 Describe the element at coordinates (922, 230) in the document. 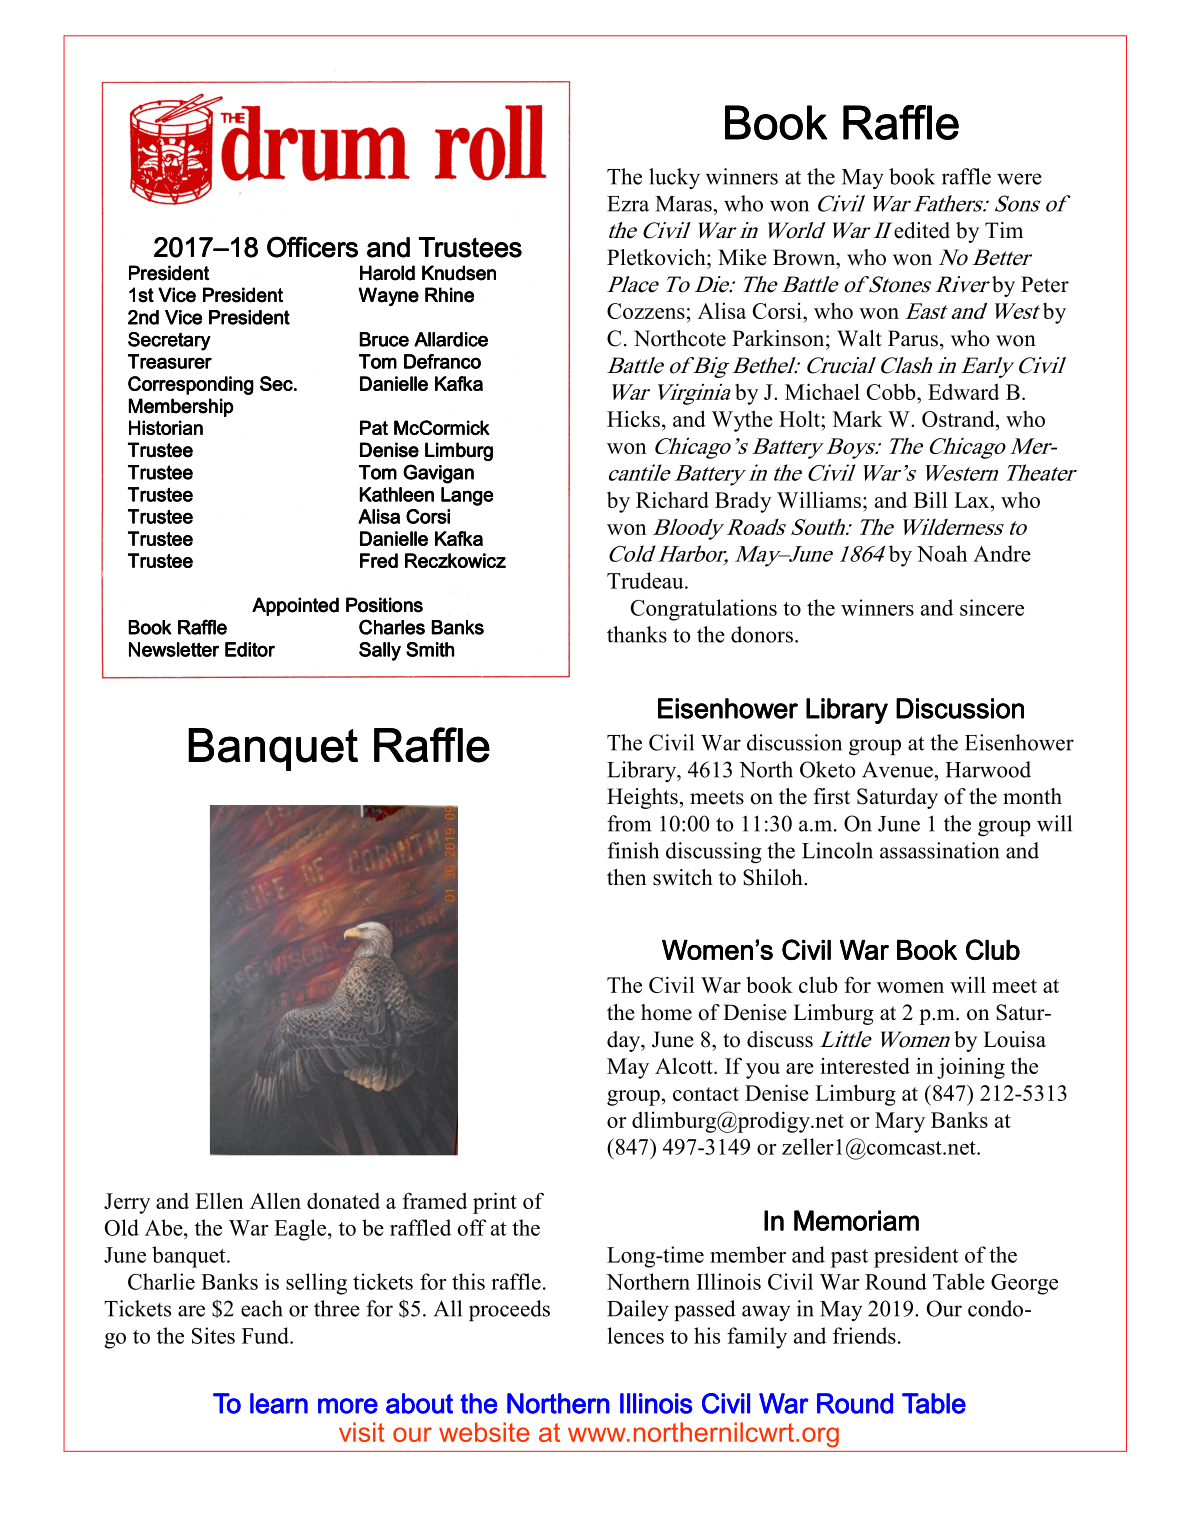

I see `edited` at that location.
